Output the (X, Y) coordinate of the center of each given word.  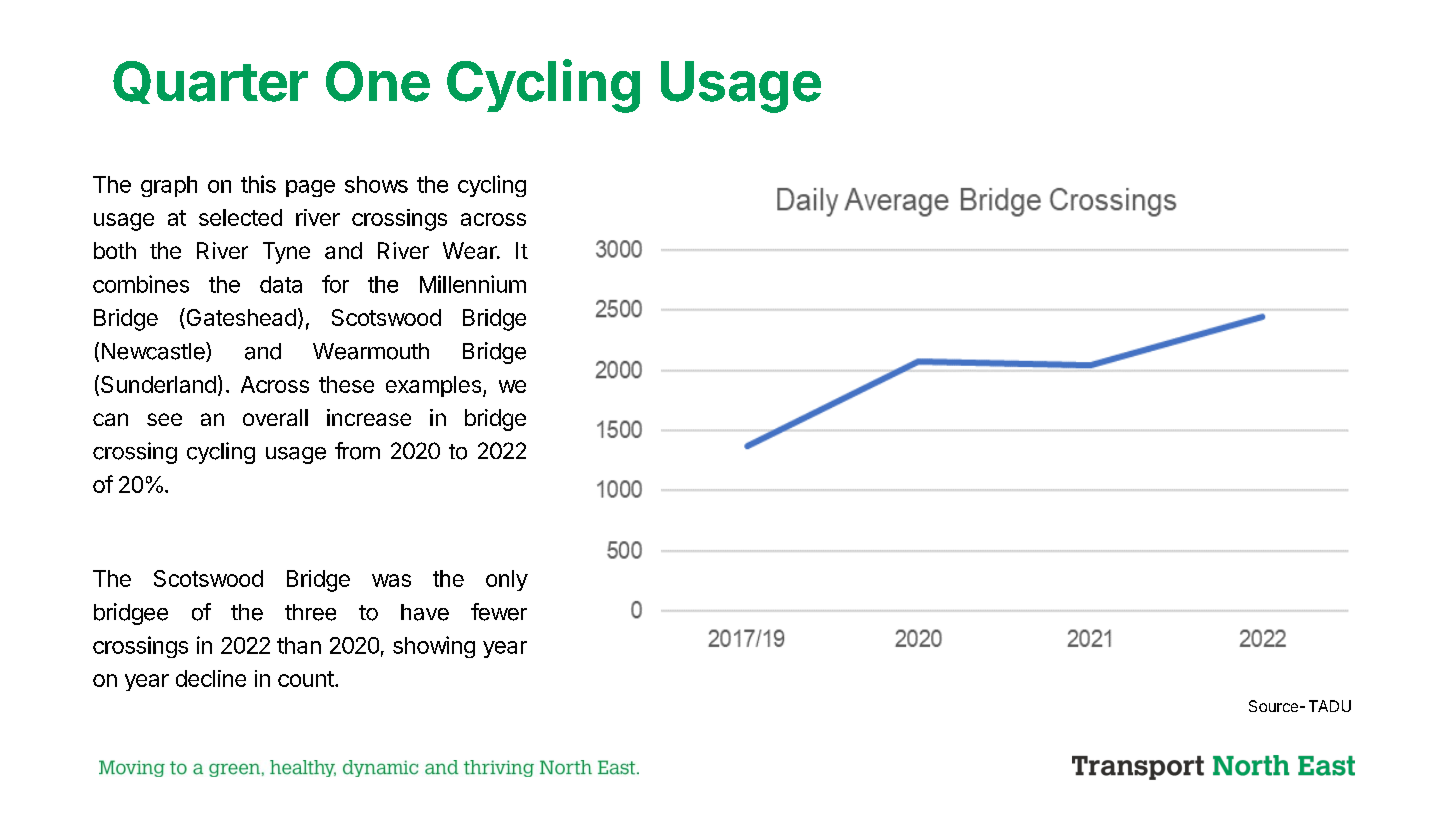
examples (433, 386)
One (378, 81)
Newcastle (154, 352)
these (346, 384)
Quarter (210, 82)
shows (376, 184)
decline (211, 678)
